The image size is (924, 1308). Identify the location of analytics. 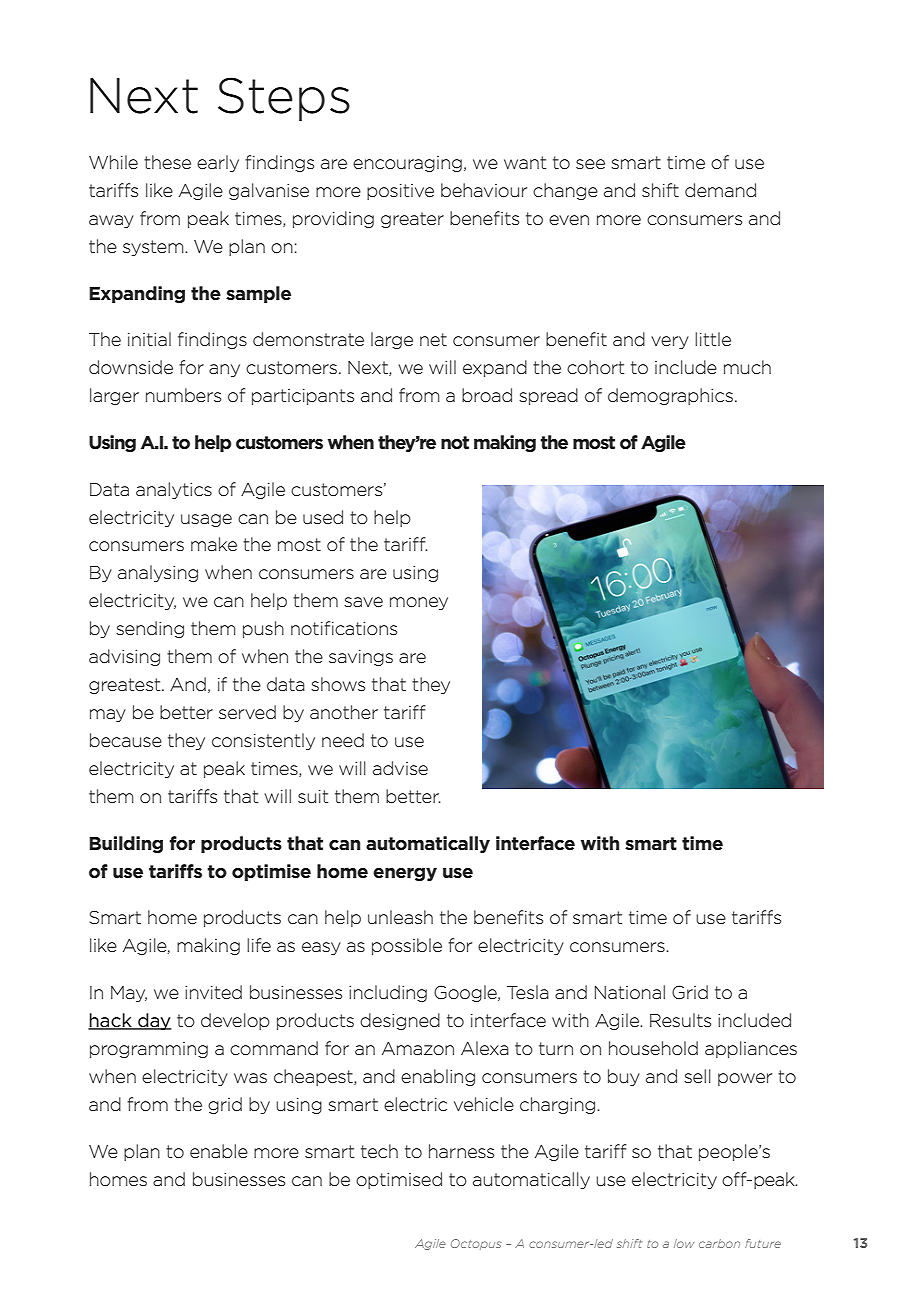
(174, 490).
